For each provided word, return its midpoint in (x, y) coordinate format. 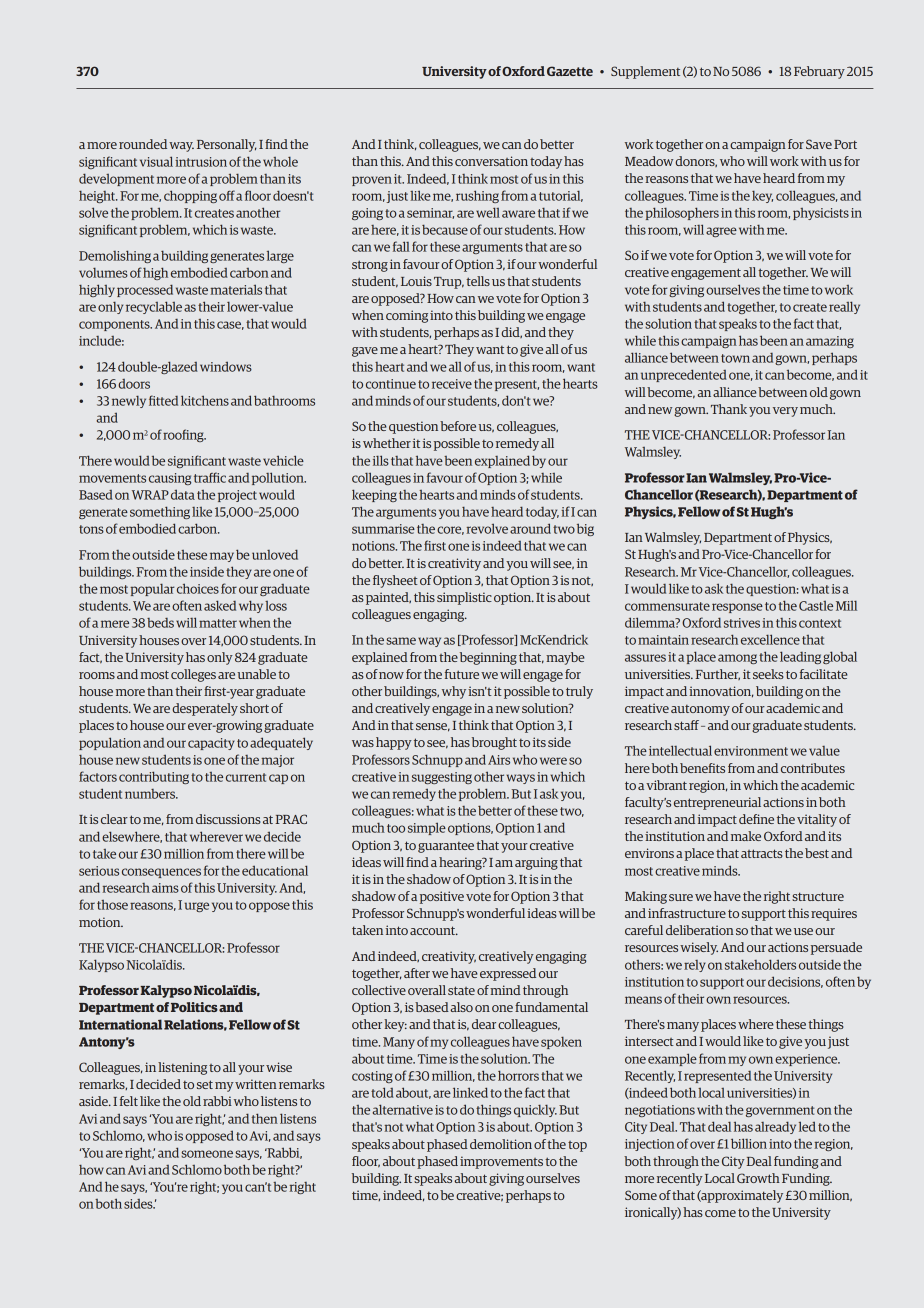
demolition (501, 1144)
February (819, 72)
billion (749, 1143)
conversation (491, 161)
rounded (143, 144)
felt (129, 1101)
